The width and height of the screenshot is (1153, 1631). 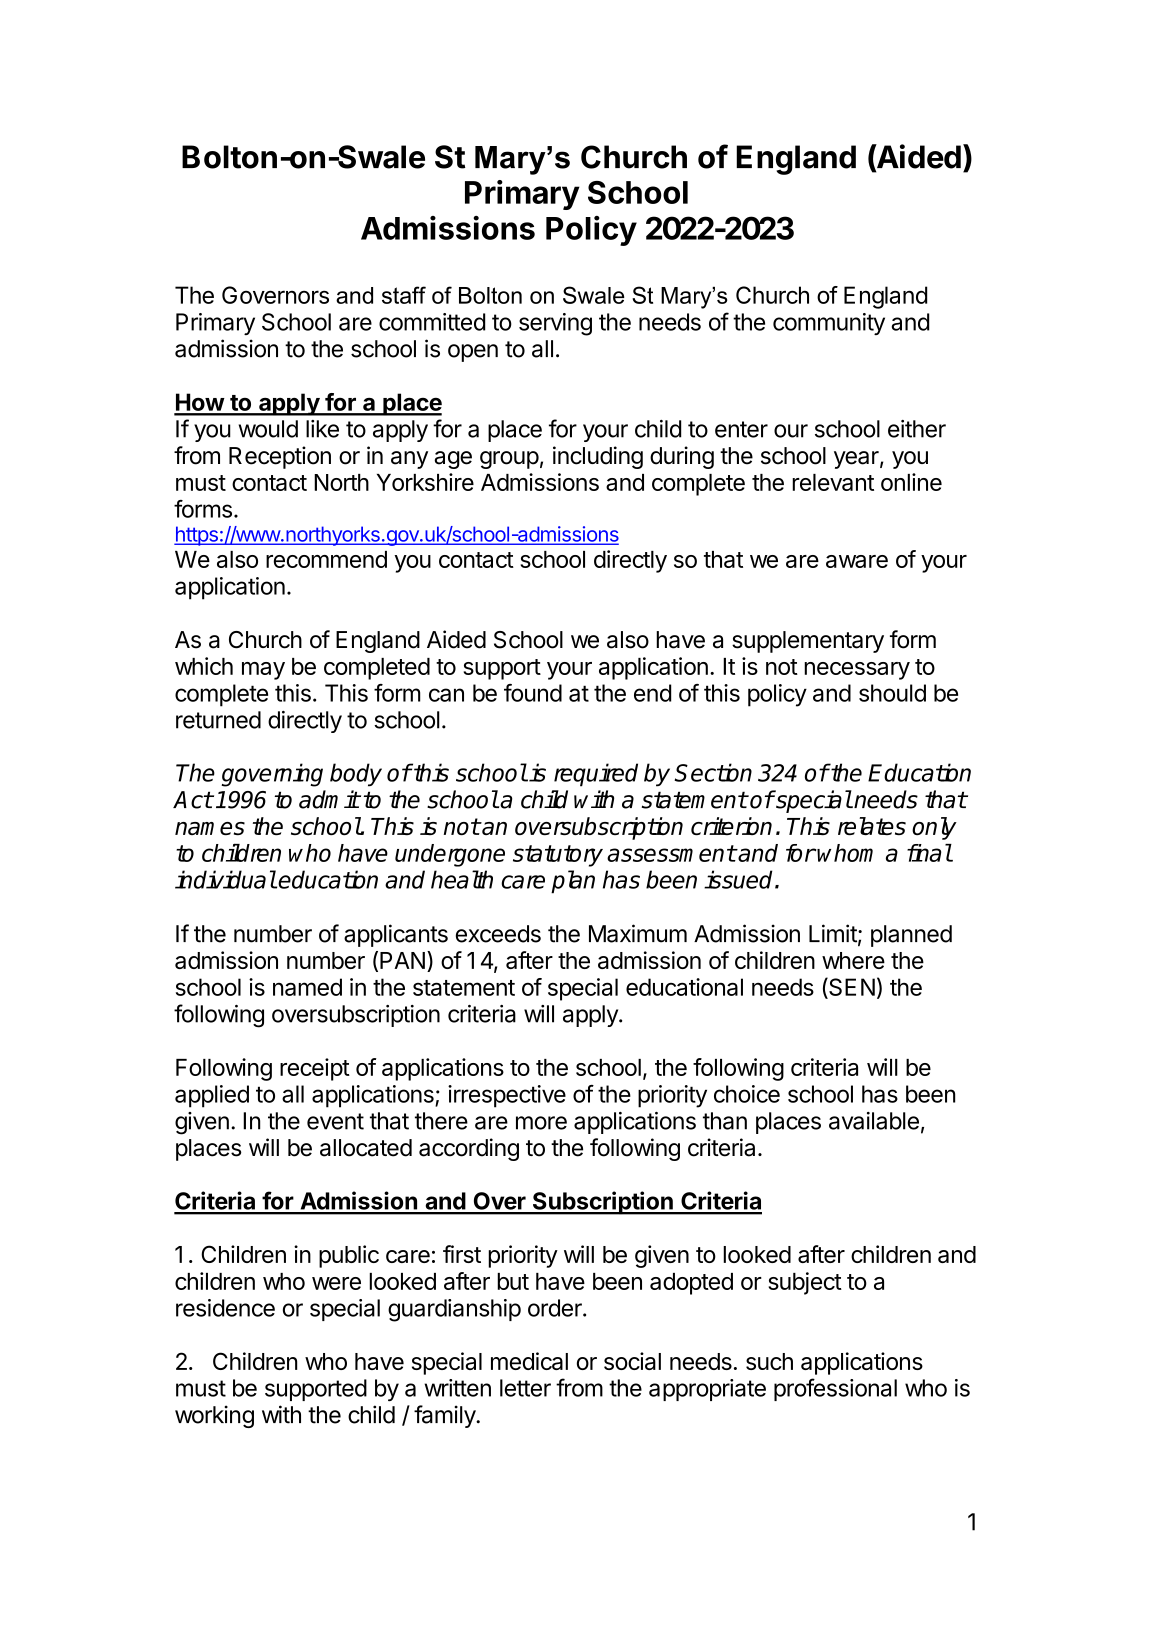 I want to click on letter, so click(x=525, y=1388).
